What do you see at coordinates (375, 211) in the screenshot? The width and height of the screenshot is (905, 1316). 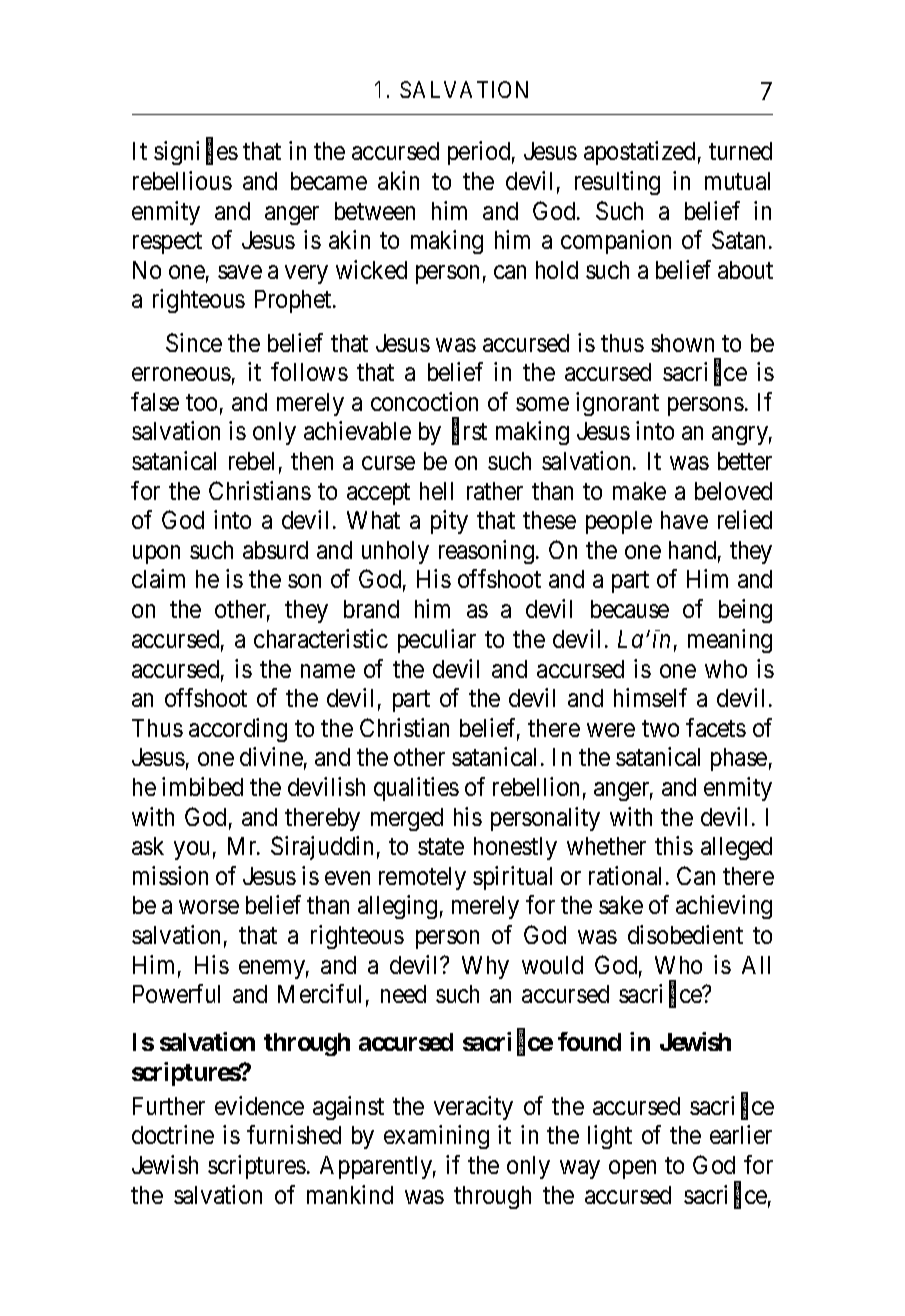 I see `between` at bounding box center [375, 211].
